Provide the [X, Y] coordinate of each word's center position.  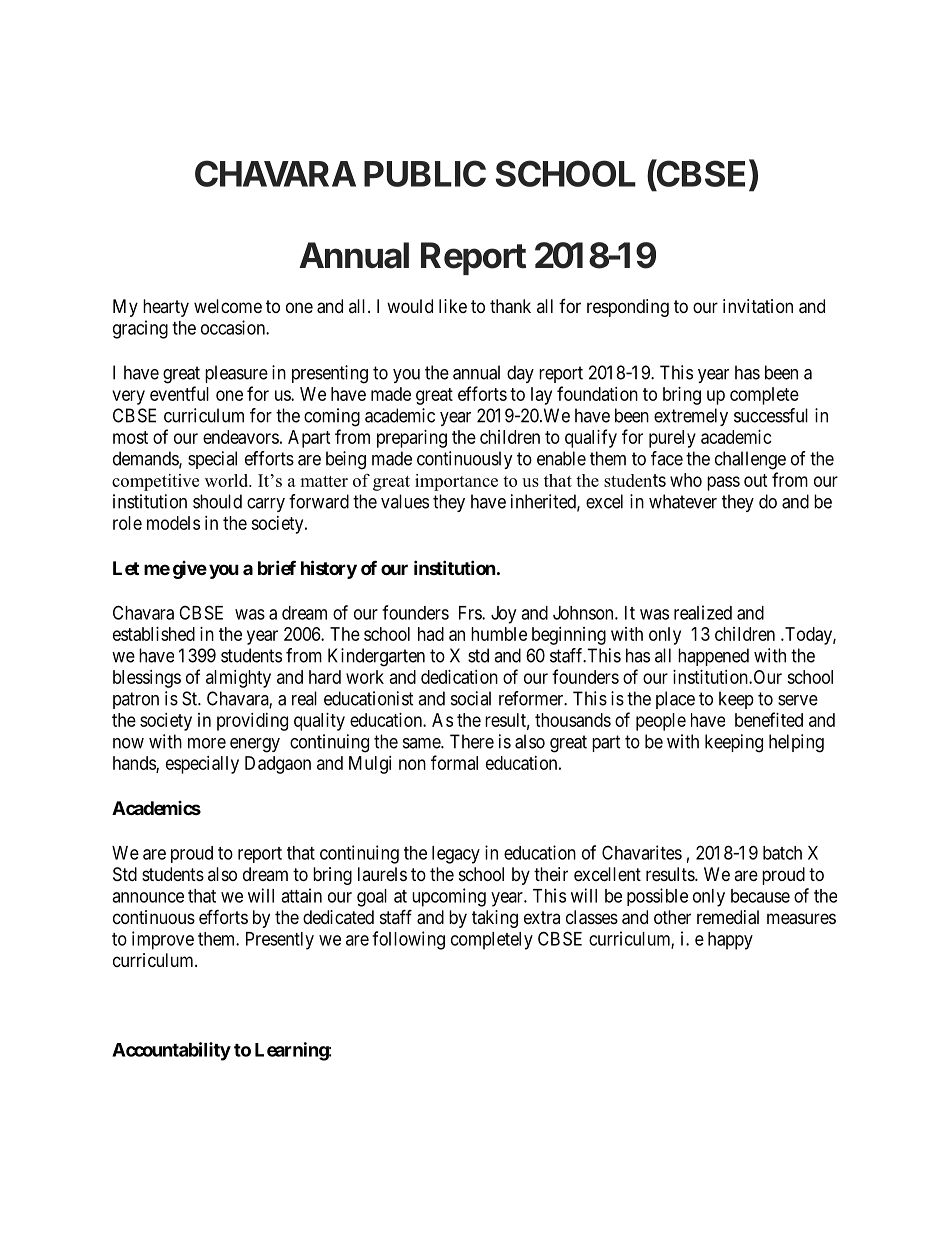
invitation [758, 306]
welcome [228, 306]
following [408, 940]
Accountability [171, 1051]
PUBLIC [425, 173]
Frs [471, 613]
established [154, 634]
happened [713, 657]
